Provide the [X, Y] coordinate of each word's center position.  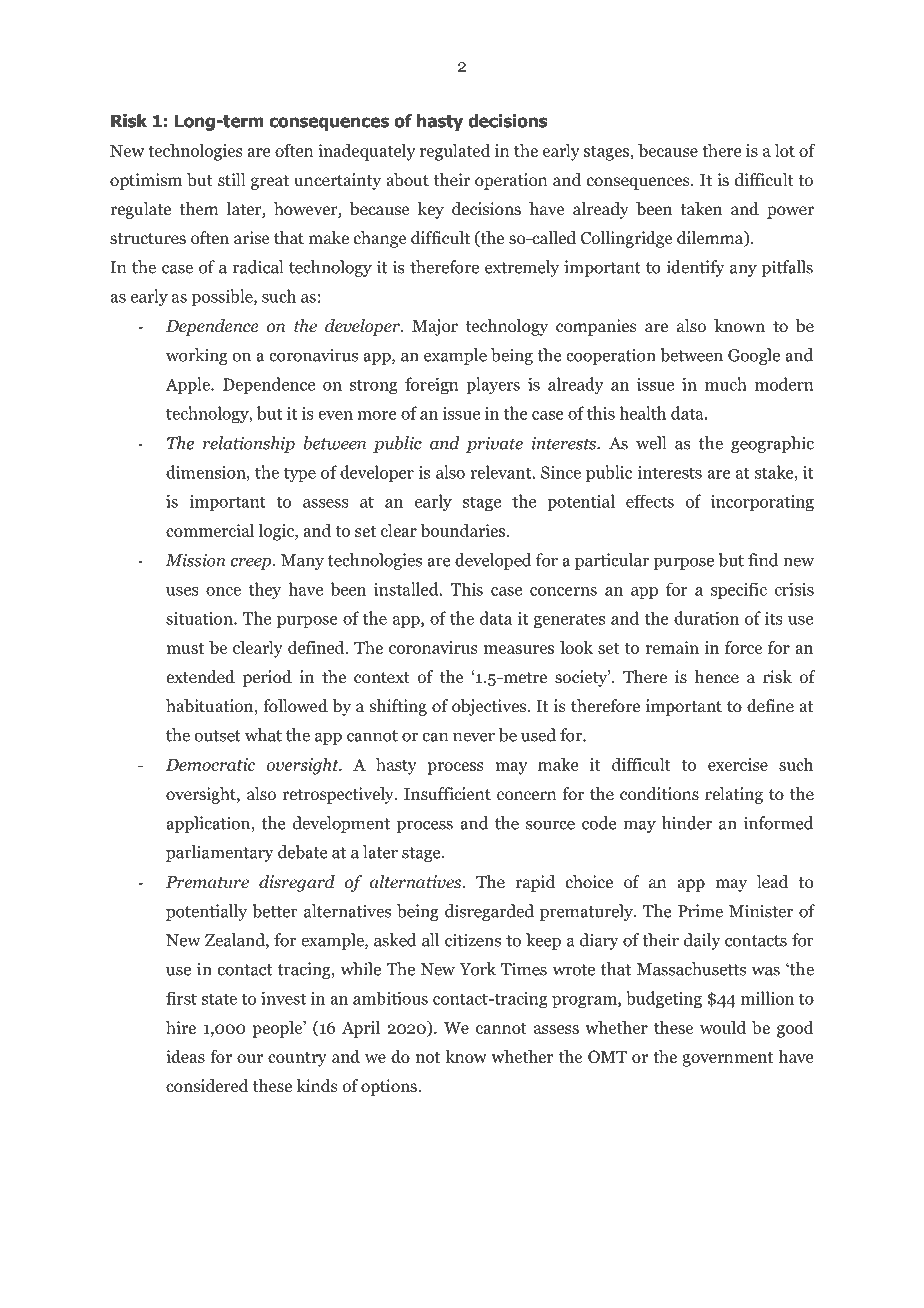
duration [706, 618]
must [185, 648]
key [431, 210]
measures [519, 649]
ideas [185, 1056]
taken [701, 208]
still [232, 179]
